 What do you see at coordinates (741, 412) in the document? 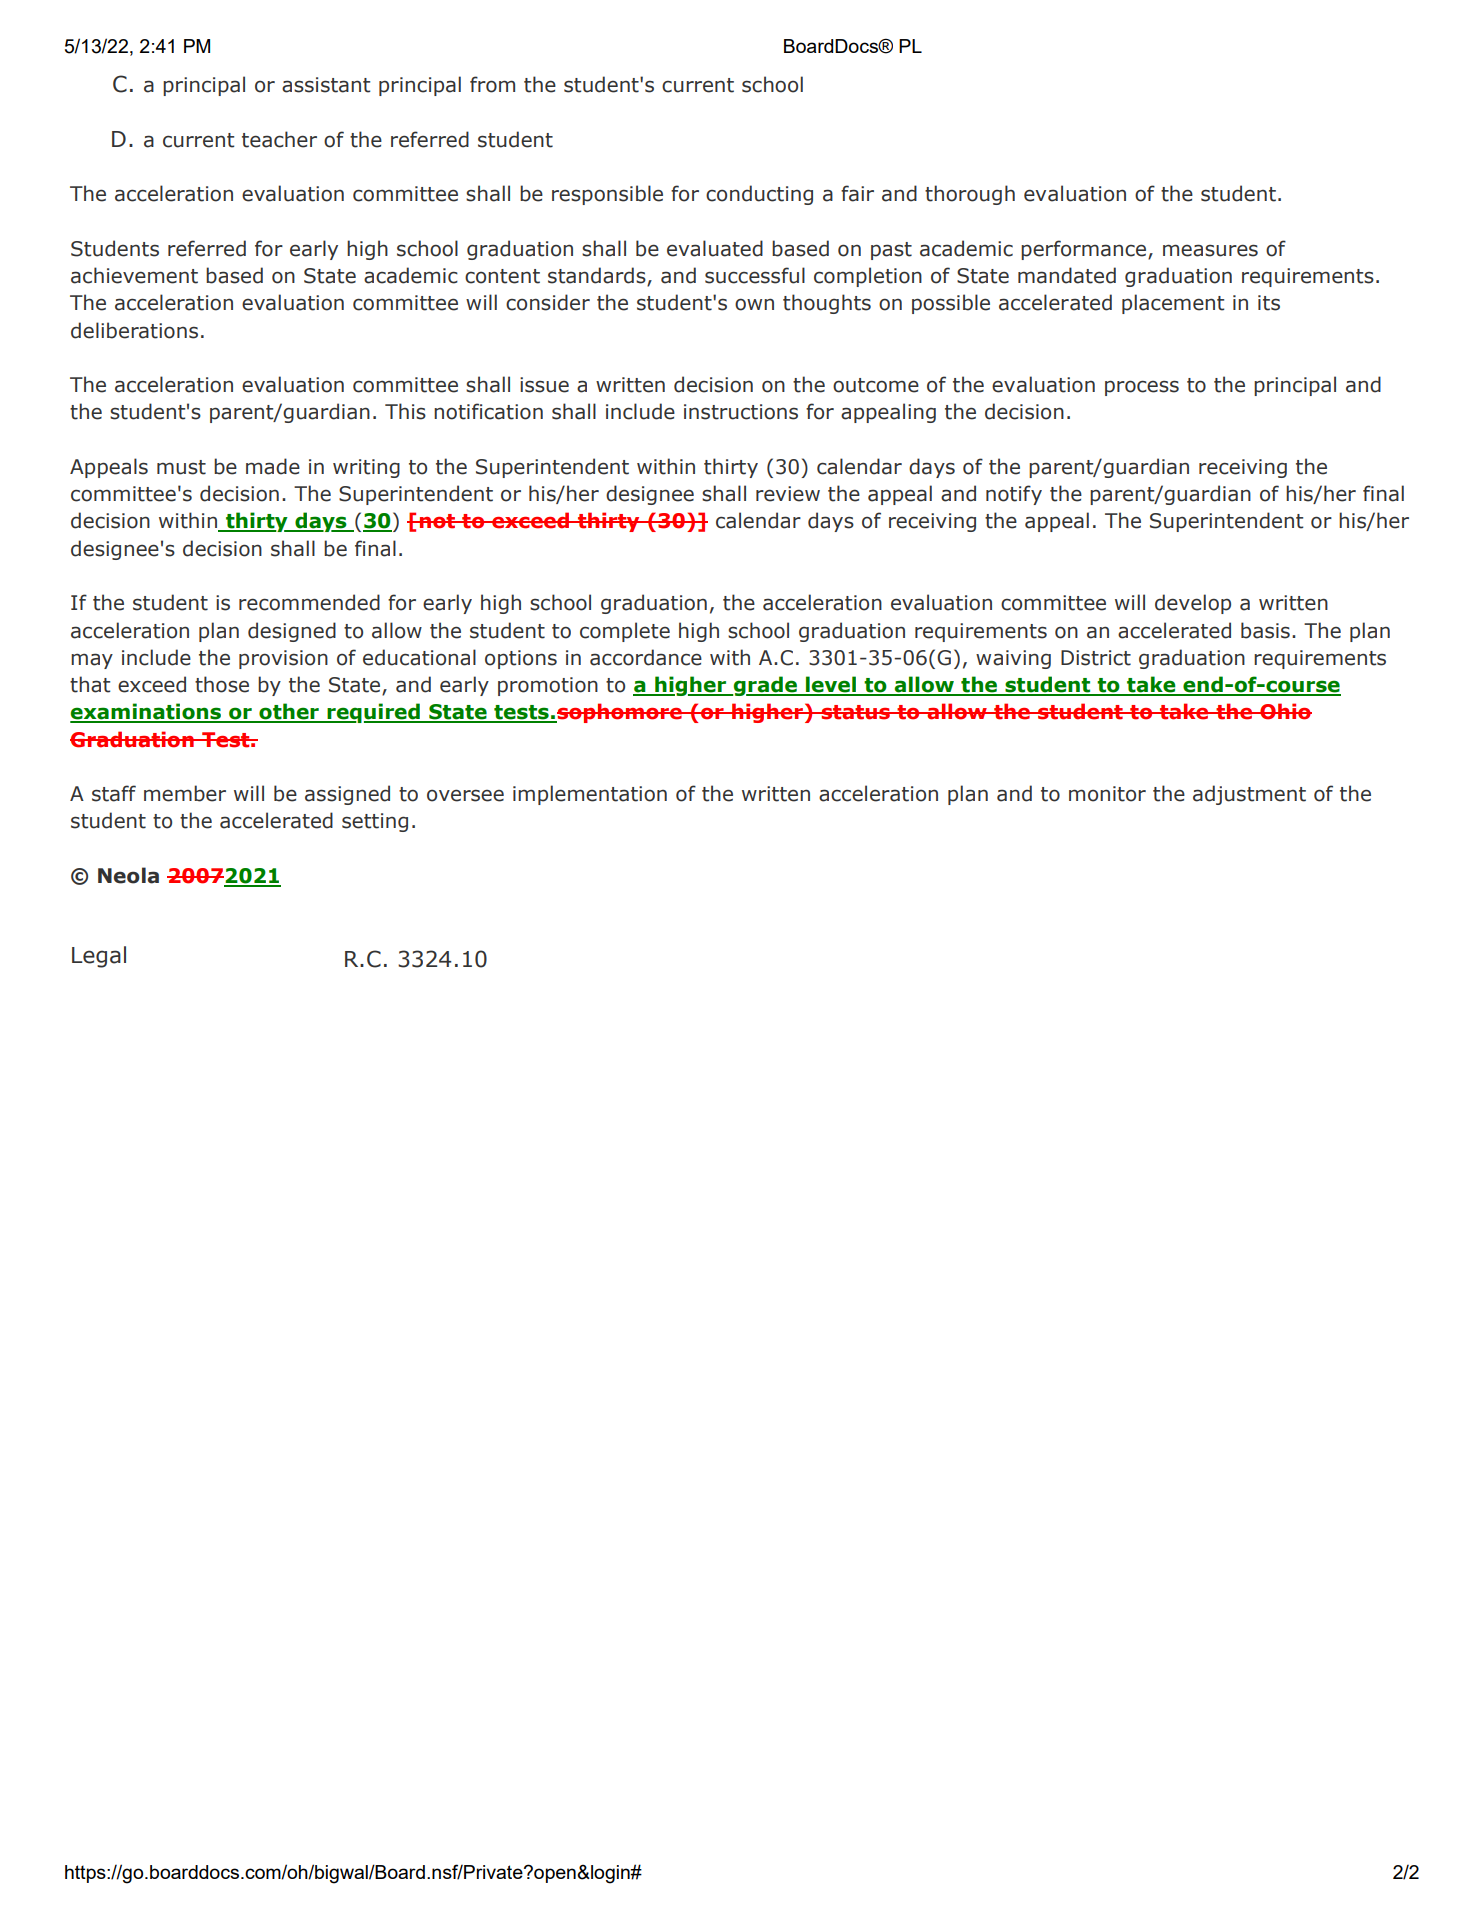
I see `instructions` at bounding box center [741, 412].
